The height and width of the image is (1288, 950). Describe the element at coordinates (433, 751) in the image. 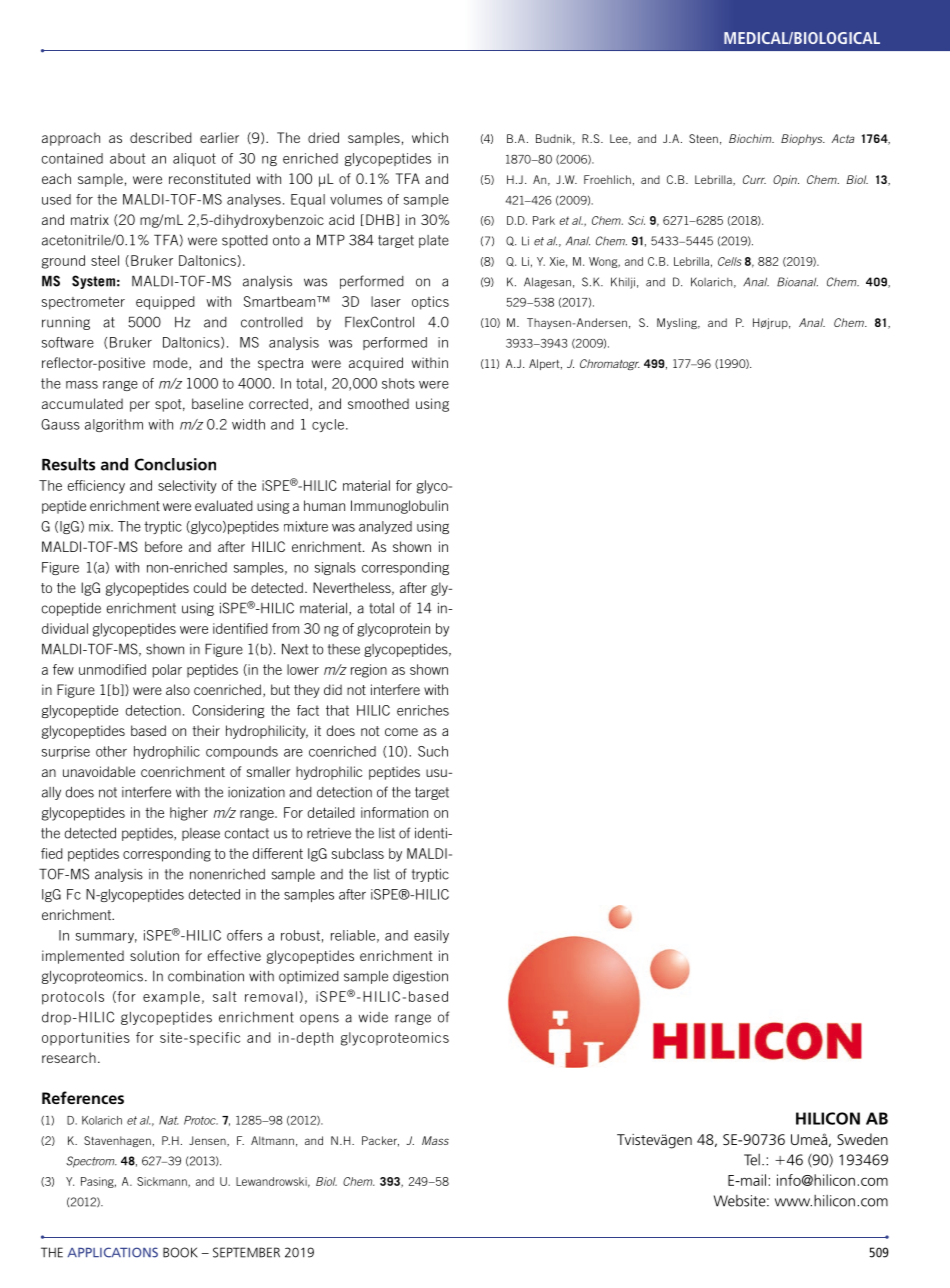

I see `Such` at that location.
